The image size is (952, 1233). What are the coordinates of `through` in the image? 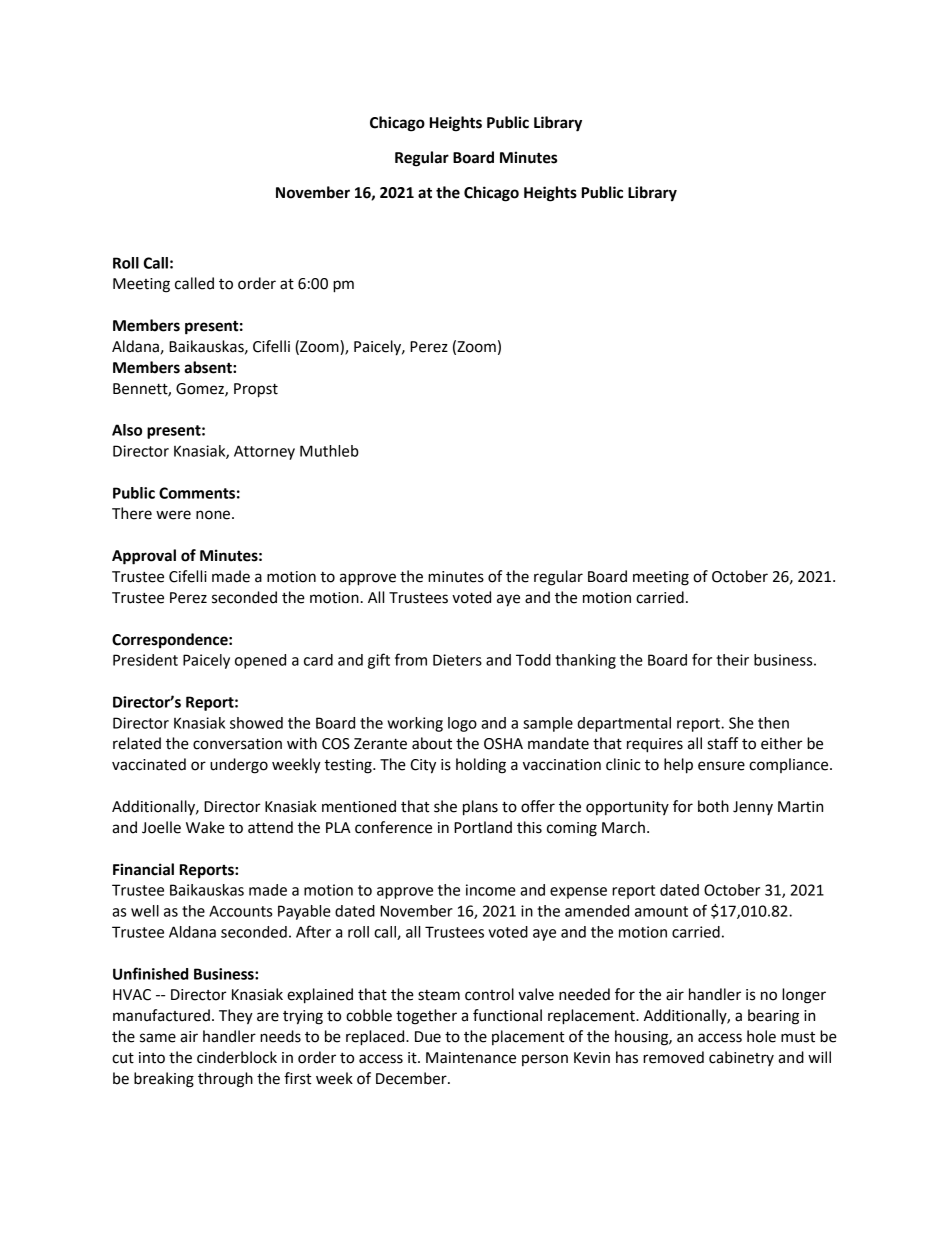 It's located at (225, 1080).
